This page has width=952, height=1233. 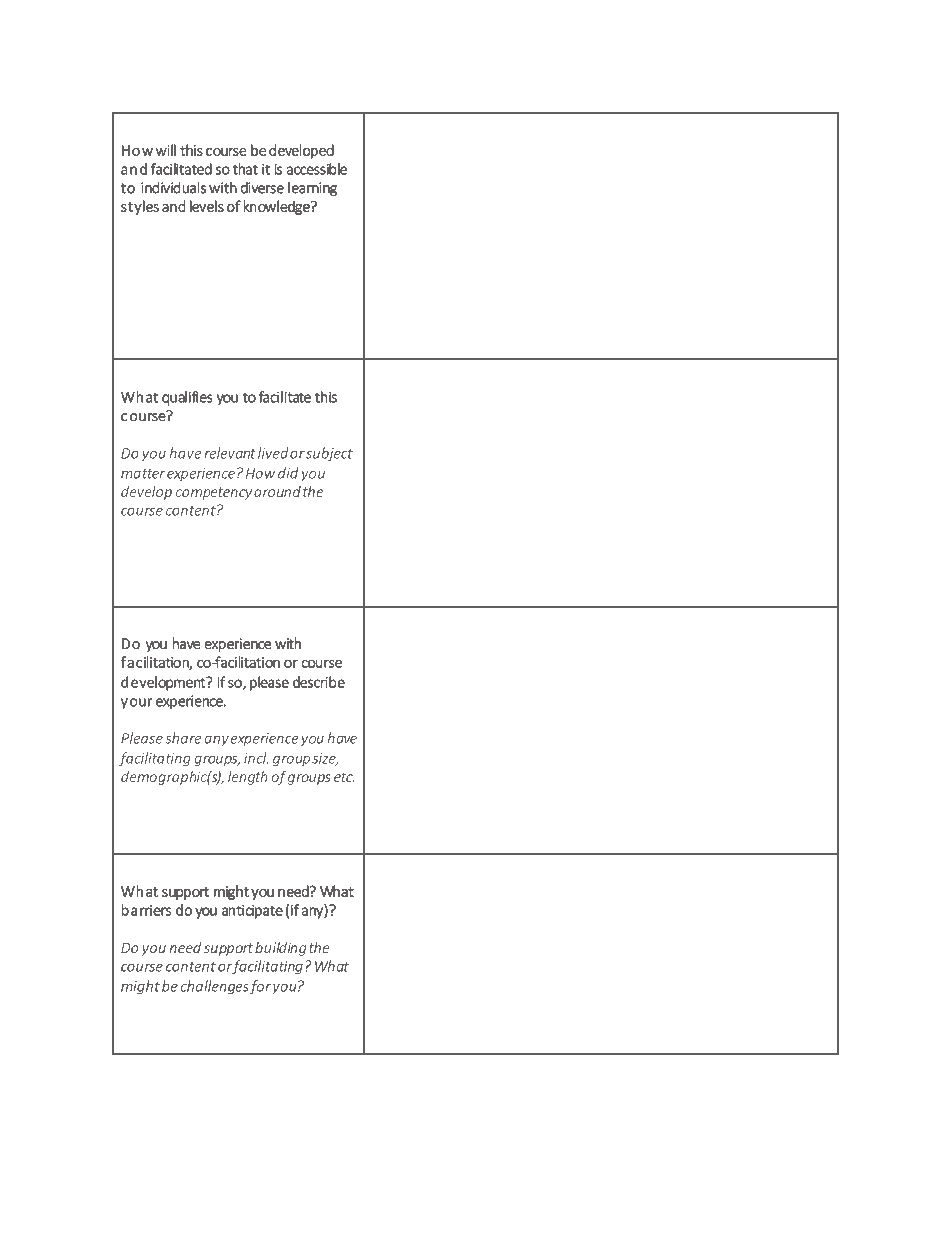 What do you see at coordinates (319, 682) in the page?
I see `describe` at bounding box center [319, 682].
